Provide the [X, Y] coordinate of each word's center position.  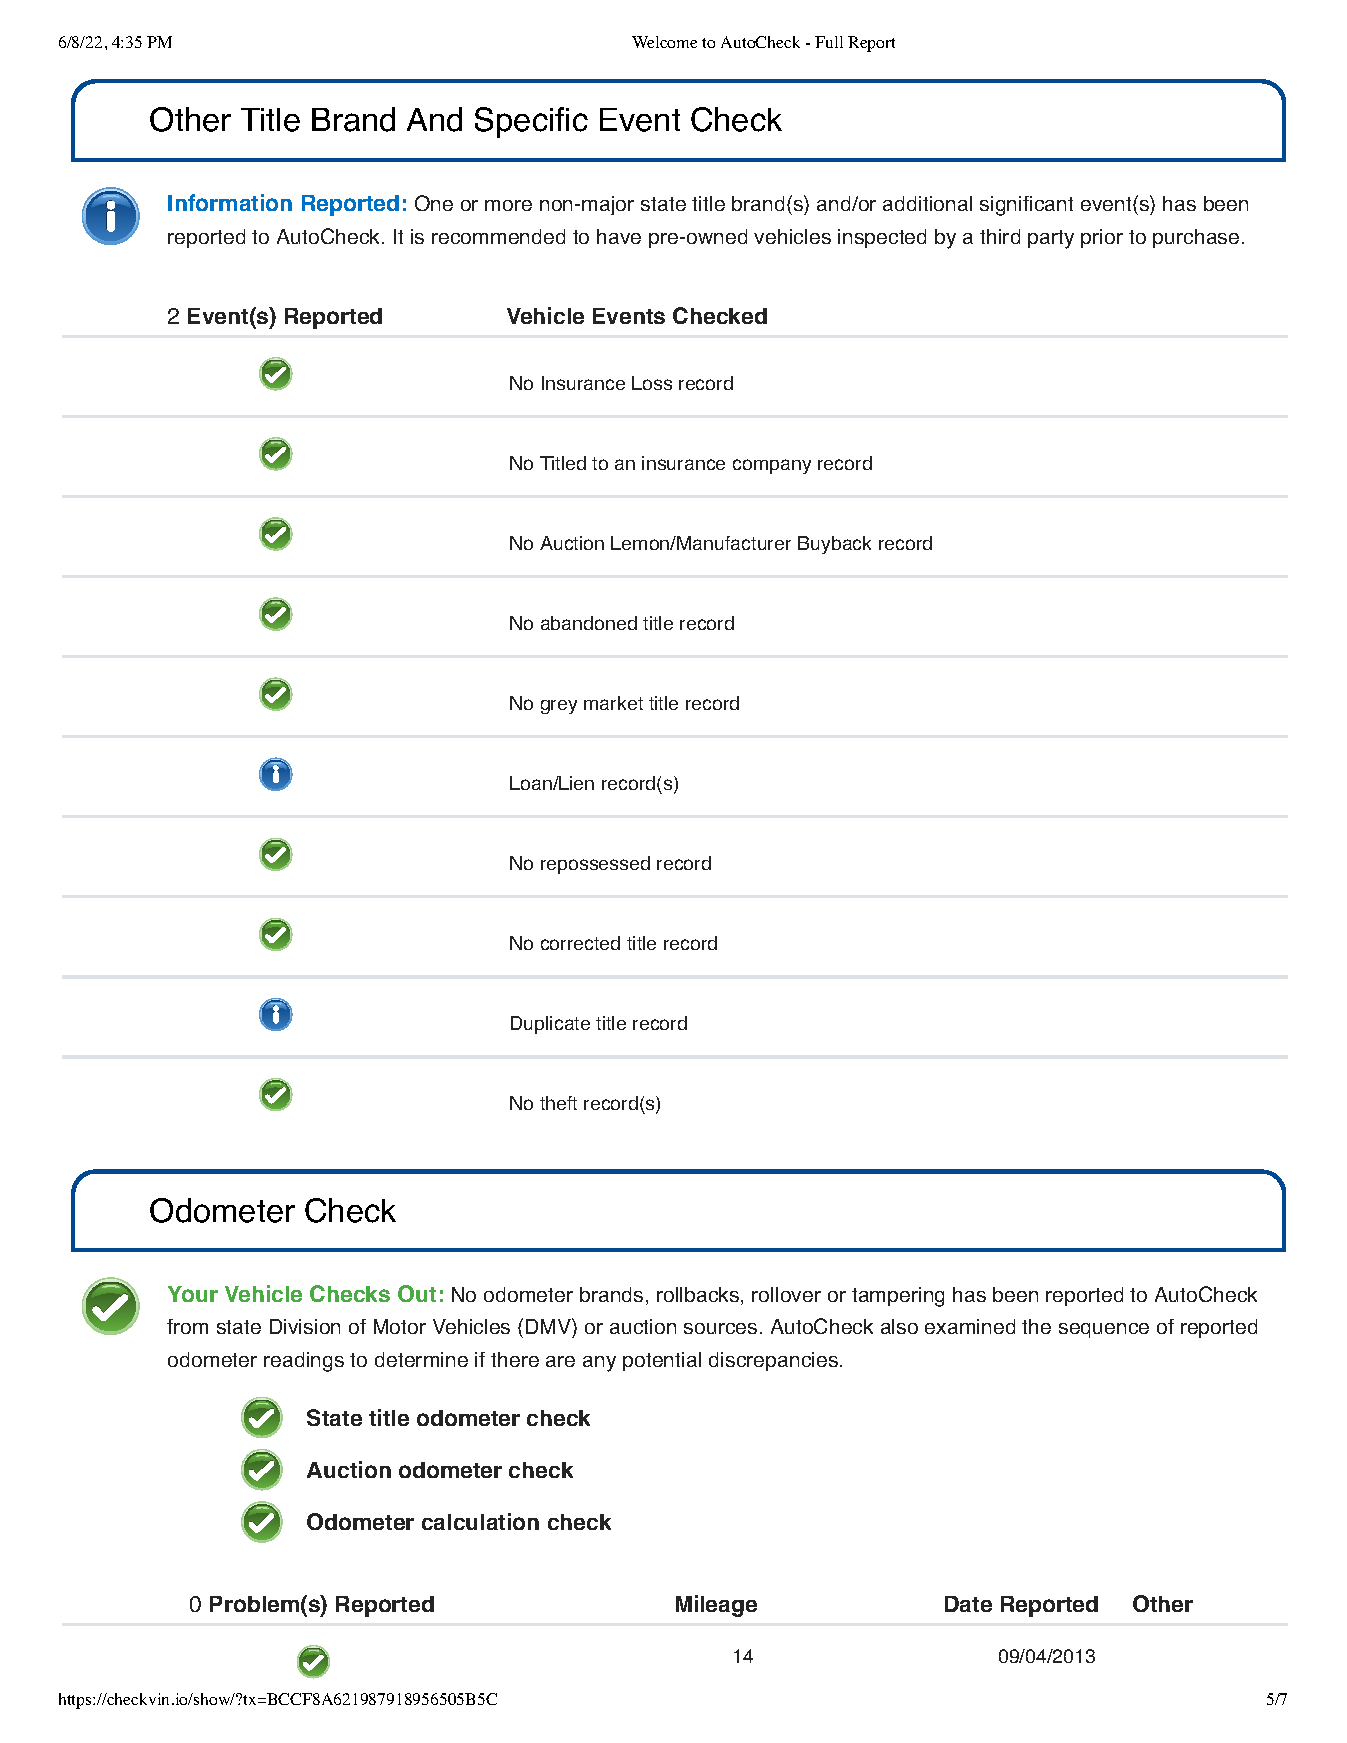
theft [558, 1103]
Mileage [716, 1606]
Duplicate [550, 1025]
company [772, 466]
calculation [480, 1521]
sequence [1104, 1330]
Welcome [664, 42]
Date [968, 1604]
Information [230, 202]
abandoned [589, 623]
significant [1026, 206]
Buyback [834, 545]
